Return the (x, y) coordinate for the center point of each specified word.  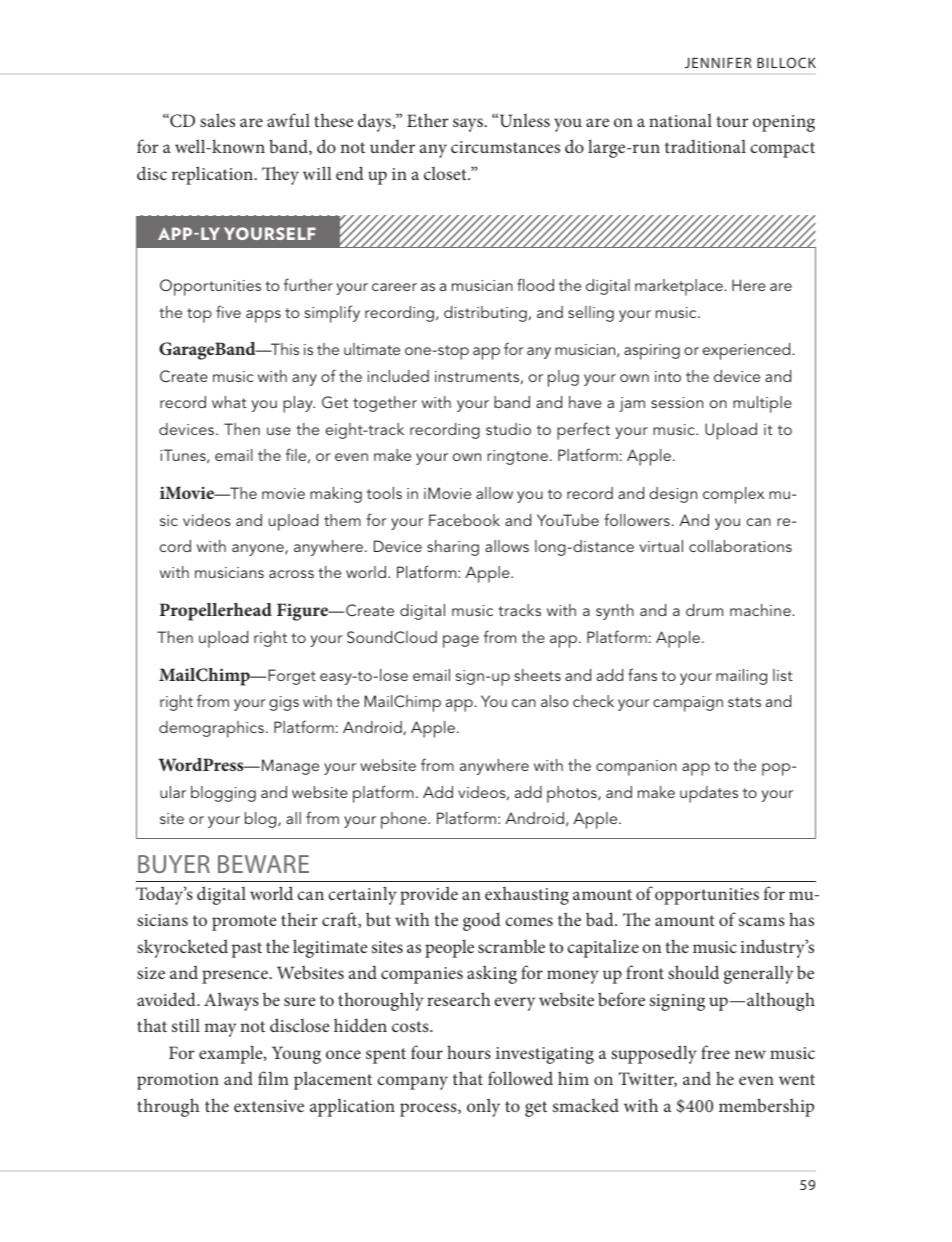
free (715, 1052)
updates (709, 794)
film (273, 1078)
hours (469, 1052)
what (229, 402)
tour (732, 121)
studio (508, 429)
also (554, 701)
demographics (211, 729)
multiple (762, 404)
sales (217, 120)
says (469, 125)
